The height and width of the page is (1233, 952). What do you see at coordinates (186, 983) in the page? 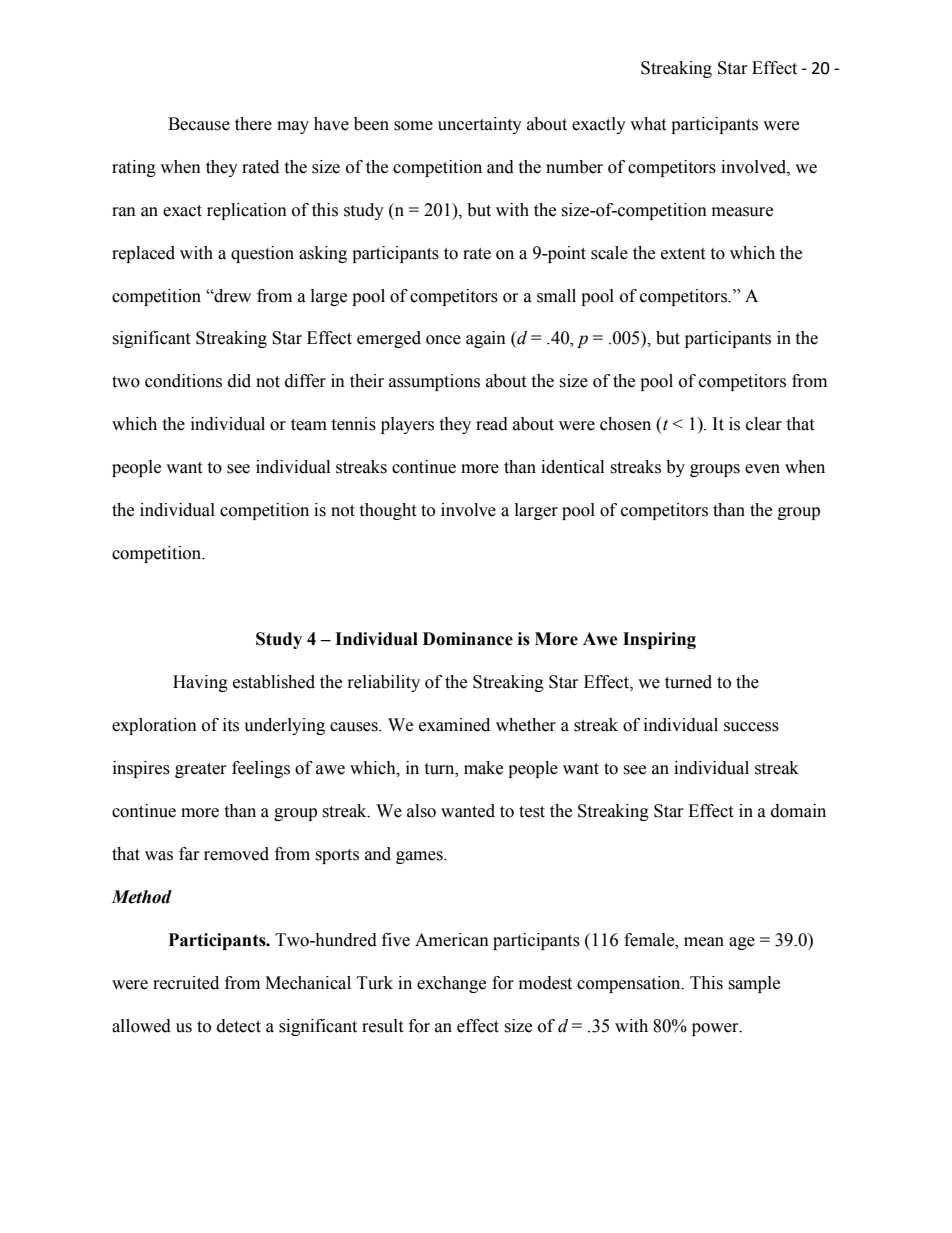
I see `recruited` at bounding box center [186, 983].
